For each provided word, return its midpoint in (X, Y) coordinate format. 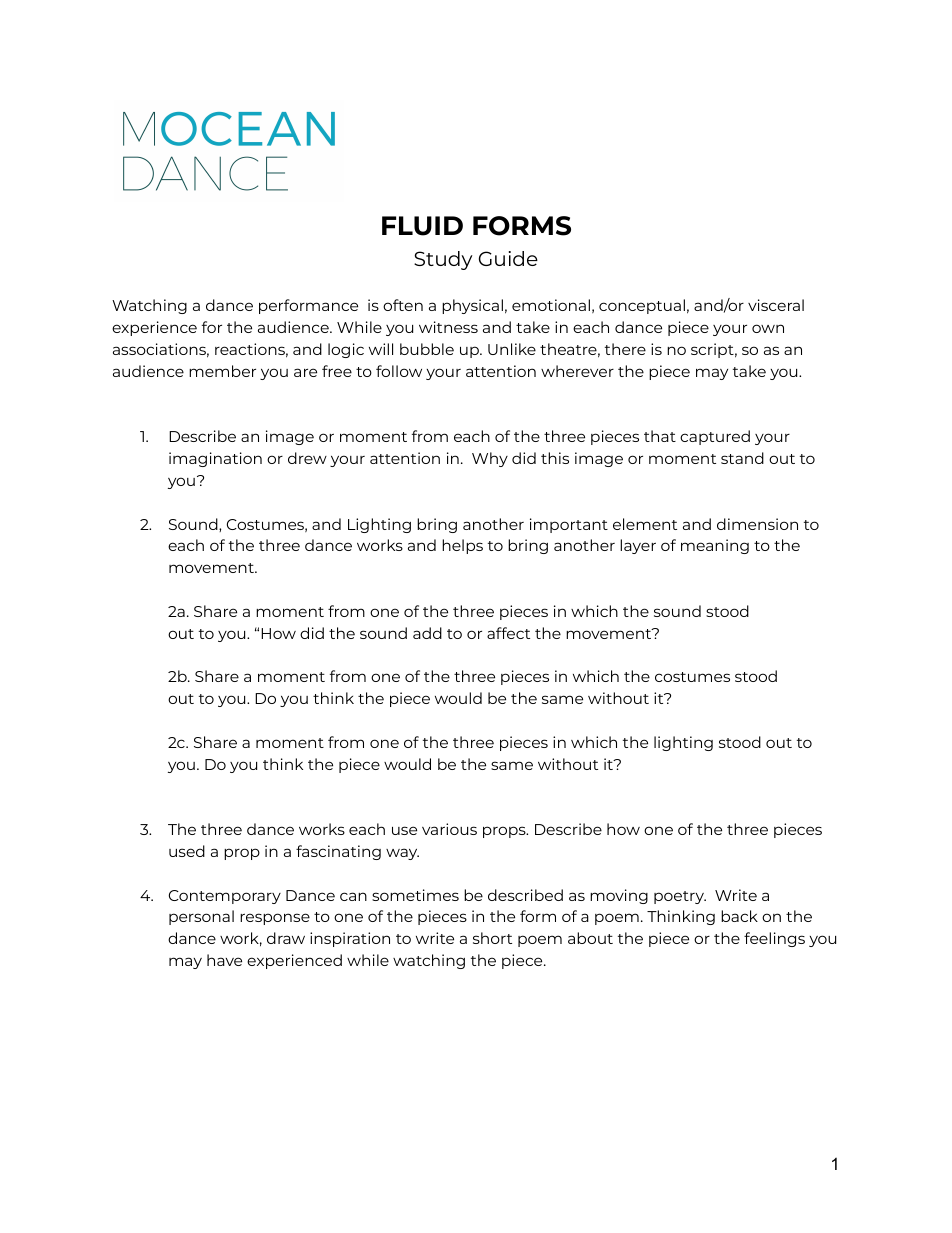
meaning (715, 546)
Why (490, 459)
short (492, 938)
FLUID (422, 226)
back (739, 916)
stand (742, 458)
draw (286, 938)
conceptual (642, 306)
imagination (215, 459)
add (427, 633)
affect (508, 633)
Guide (508, 258)
